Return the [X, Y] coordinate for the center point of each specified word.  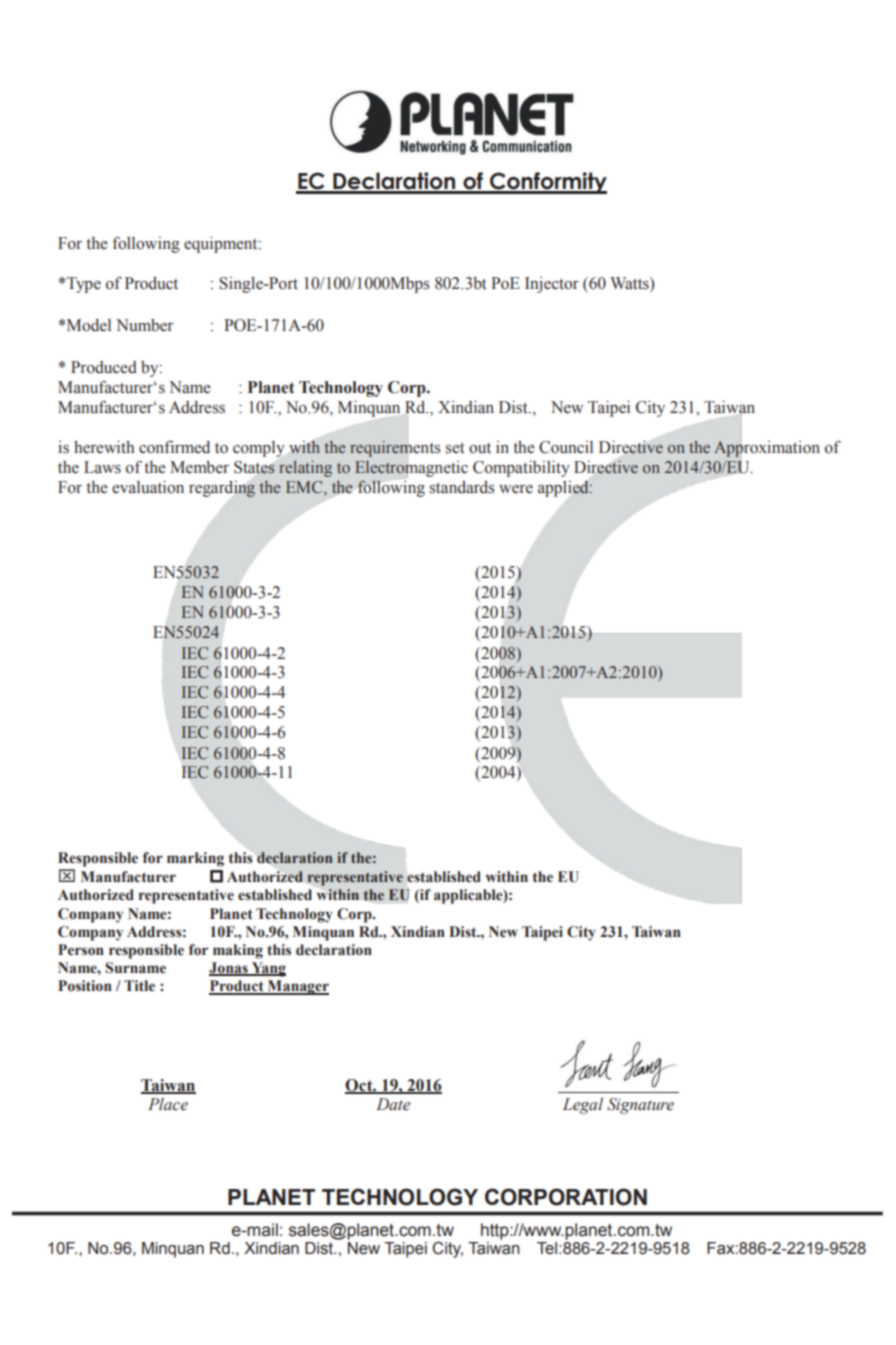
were [516, 489]
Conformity [547, 183]
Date [393, 1104]
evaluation [148, 487]
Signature [640, 1106]
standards [462, 487]
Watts [630, 284]
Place [168, 1104]
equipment [222, 244]
